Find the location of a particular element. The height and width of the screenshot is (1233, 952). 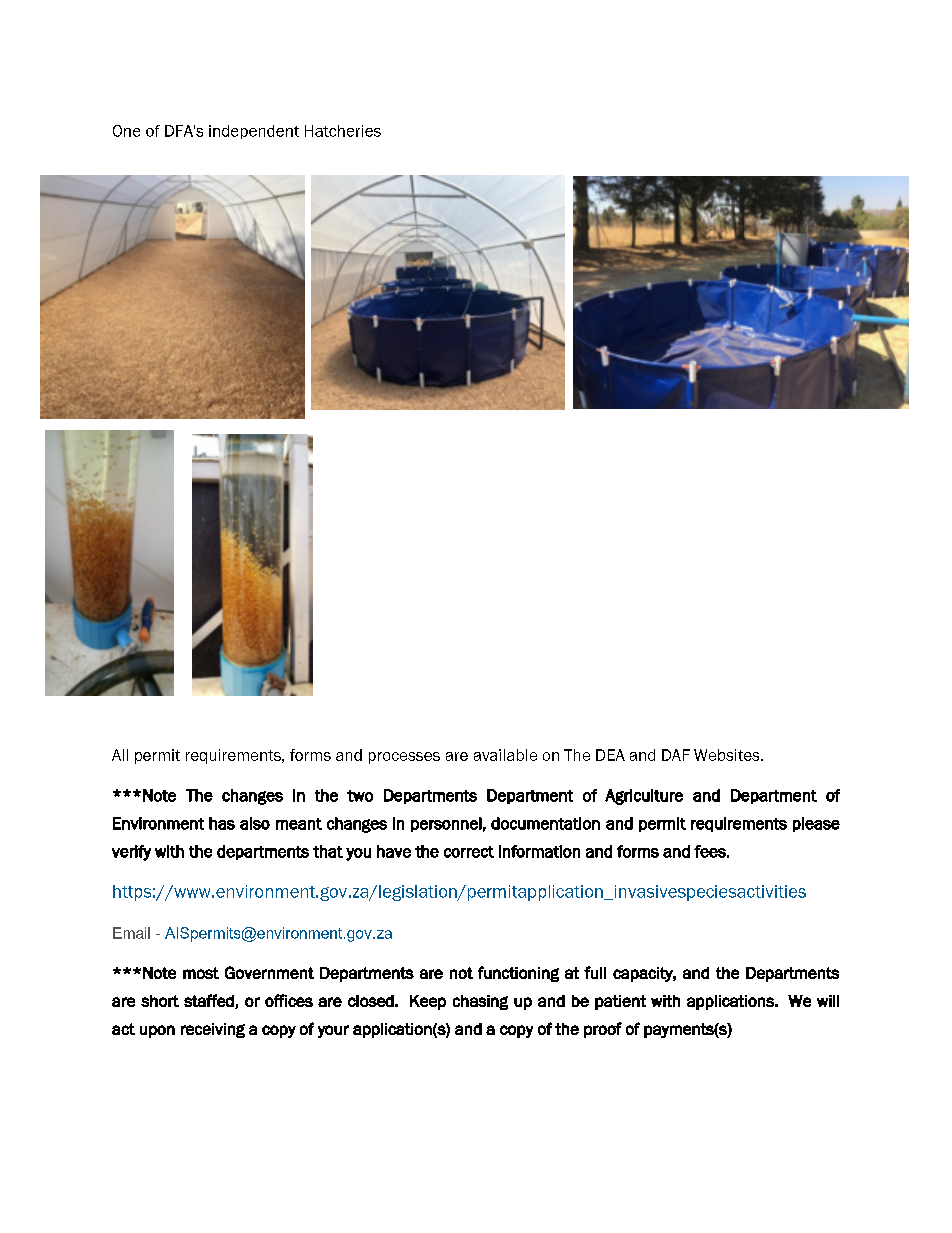

Hatcheries is located at coordinates (343, 131).
